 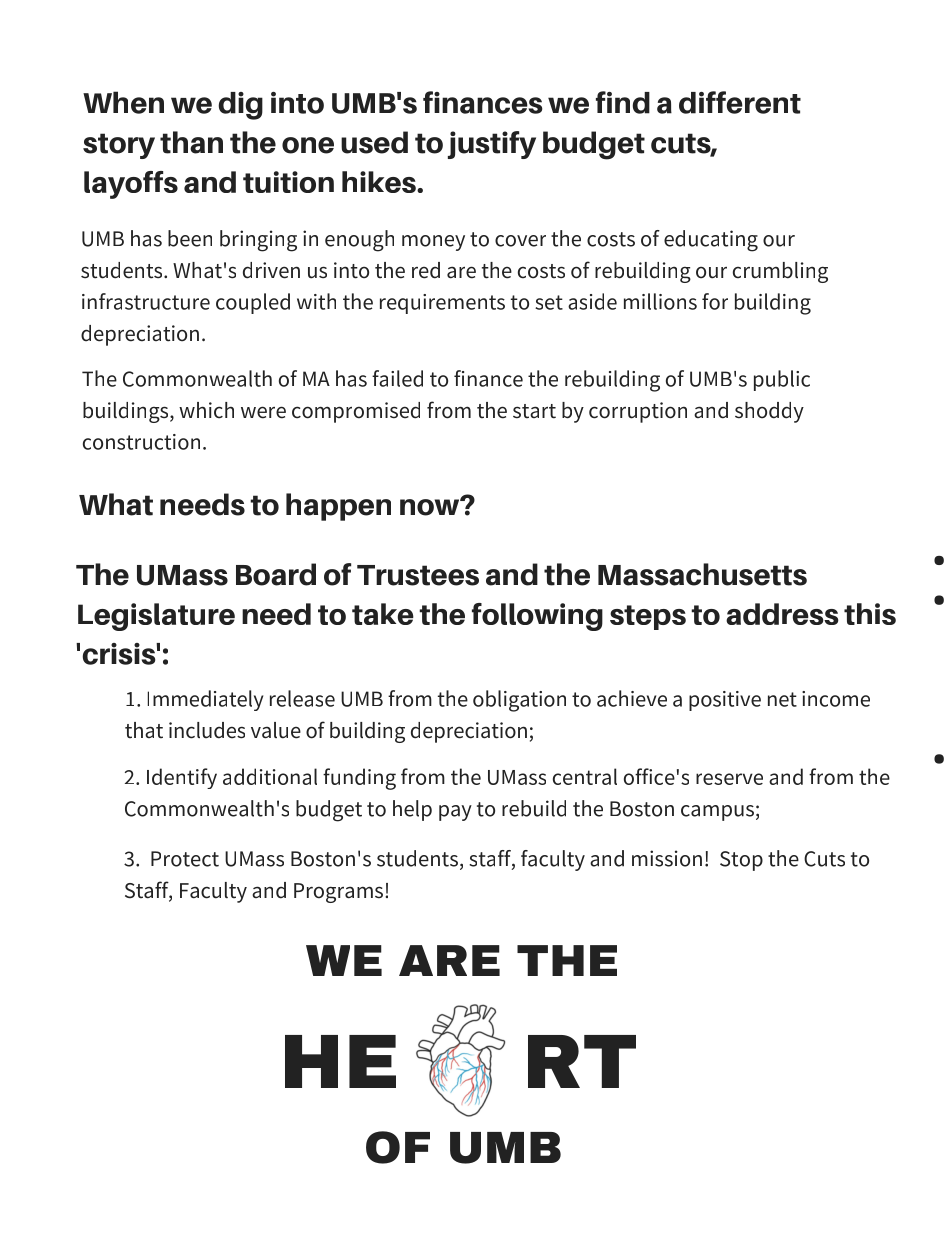 I want to click on different, so click(x=740, y=102).
